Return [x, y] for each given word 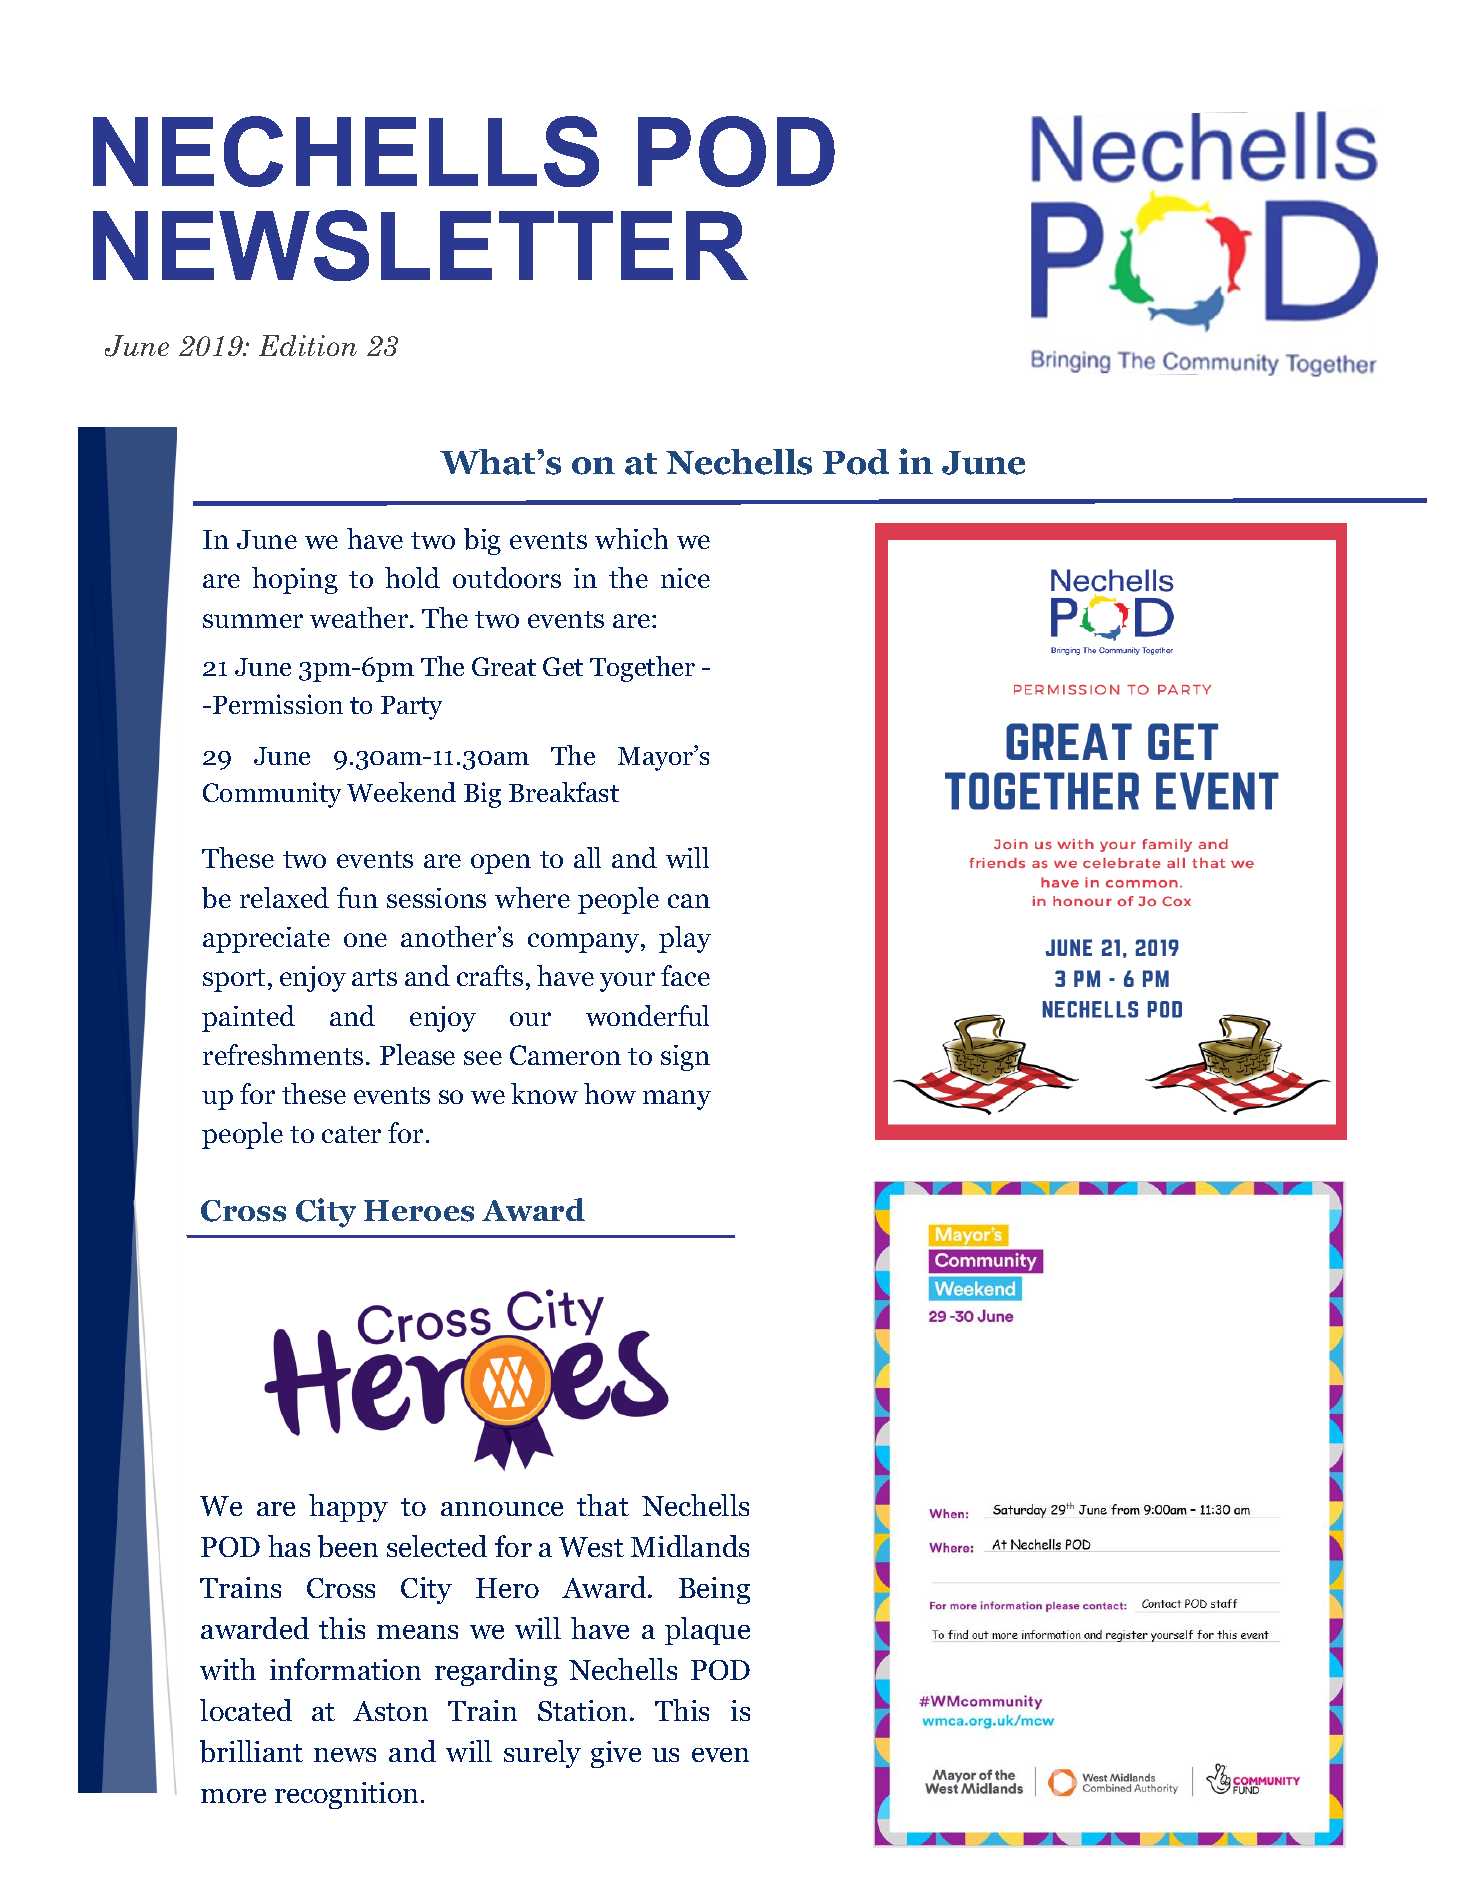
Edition [308, 345]
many [677, 1100]
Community [272, 795]
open [501, 864]
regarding [496, 1672]
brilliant [251, 1751]
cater [351, 1134]
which [631, 538]
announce [502, 1509]
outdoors [507, 577]
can [689, 901]
